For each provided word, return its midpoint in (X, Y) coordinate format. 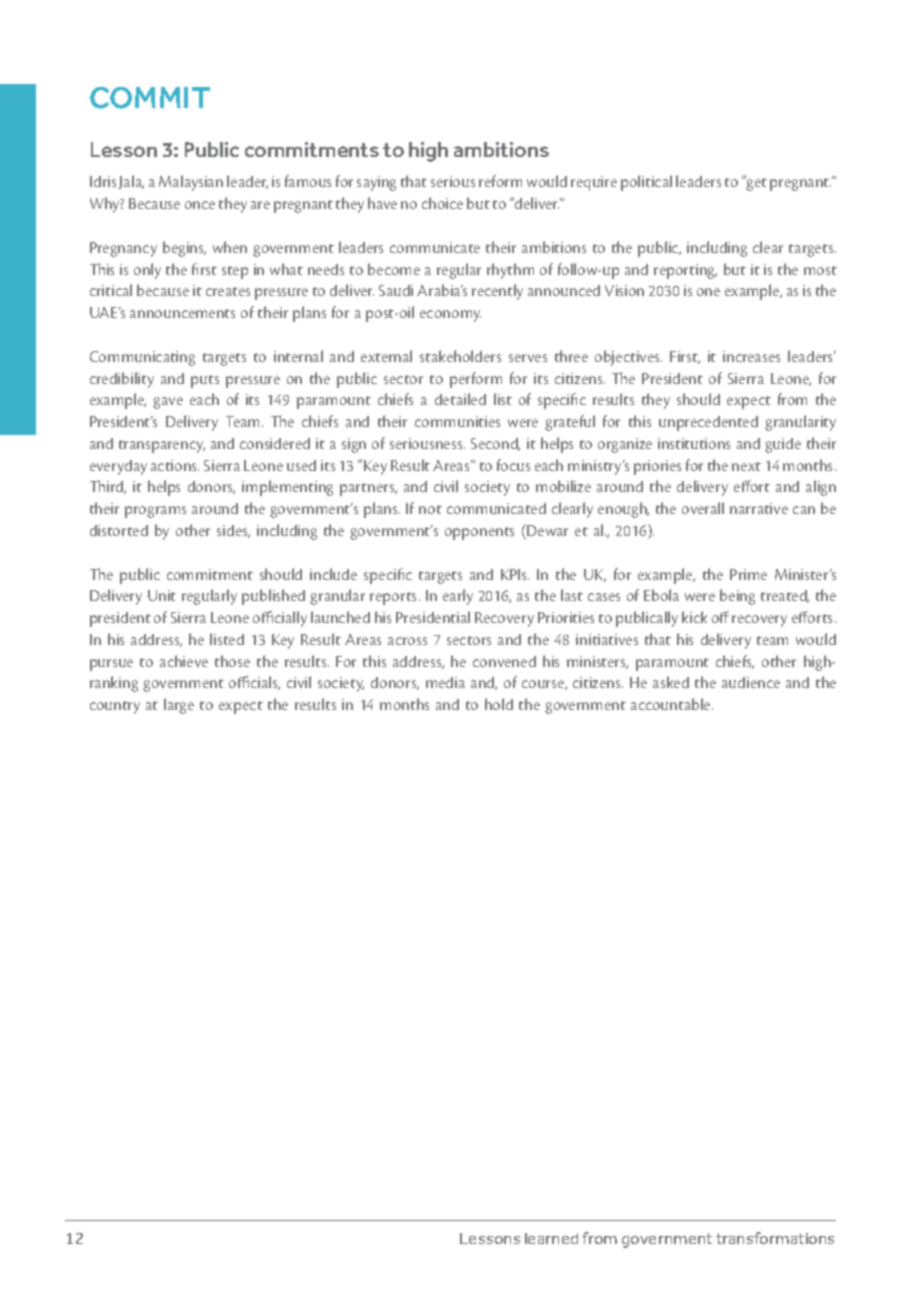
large (179, 706)
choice (442, 203)
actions (175, 465)
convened (504, 661)
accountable (672, 704)
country (115, 707)
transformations (775, 1238)
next (746, 466)
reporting (685, 271)
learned (551, 1238)
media (445, 682)
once (200, 205)
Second (495, 444)
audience (751, 682)
